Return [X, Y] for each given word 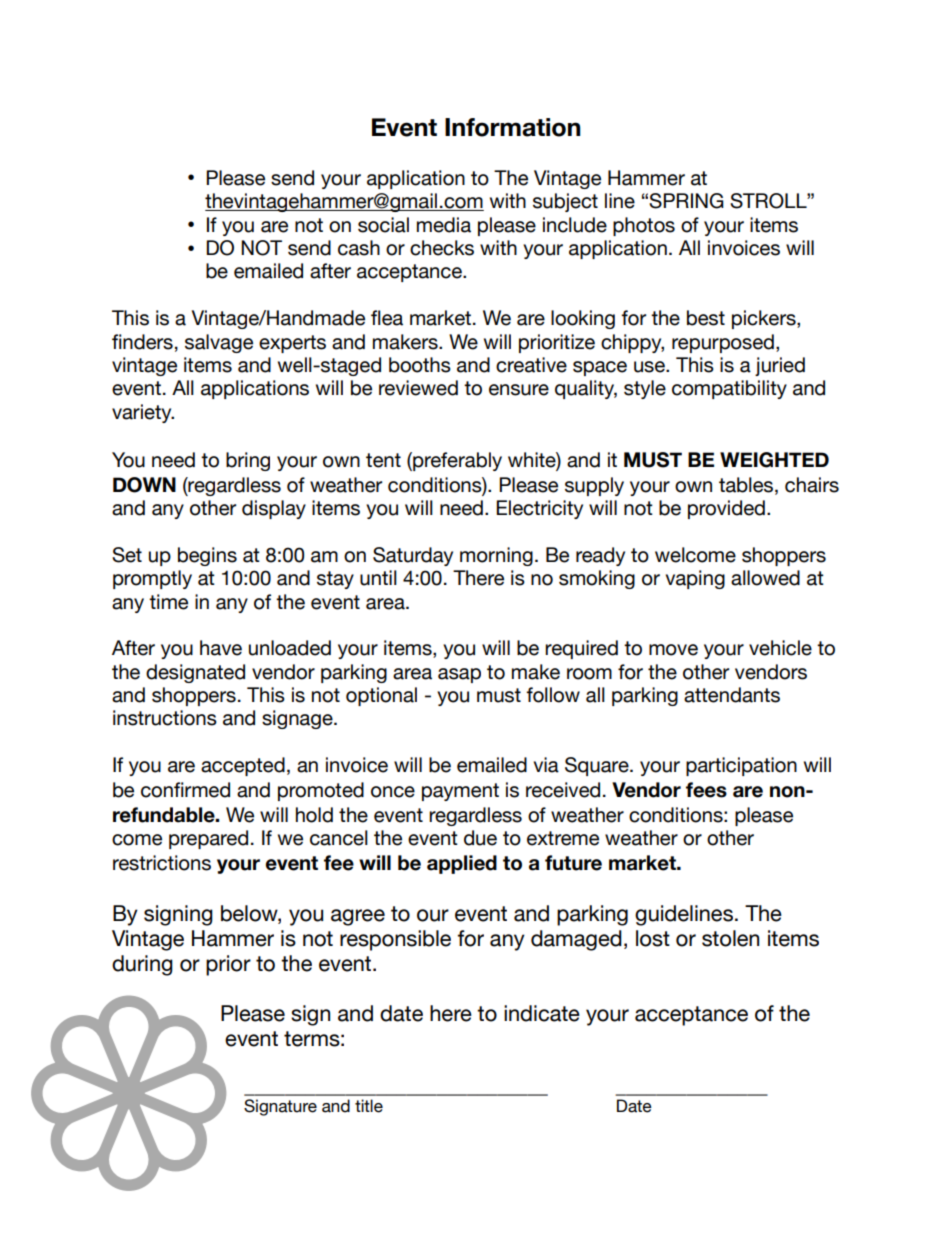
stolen [730, 938]
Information [513, 127]
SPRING [686, 201]
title [369, 1106]
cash [359, 248]
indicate [542, 1013]
